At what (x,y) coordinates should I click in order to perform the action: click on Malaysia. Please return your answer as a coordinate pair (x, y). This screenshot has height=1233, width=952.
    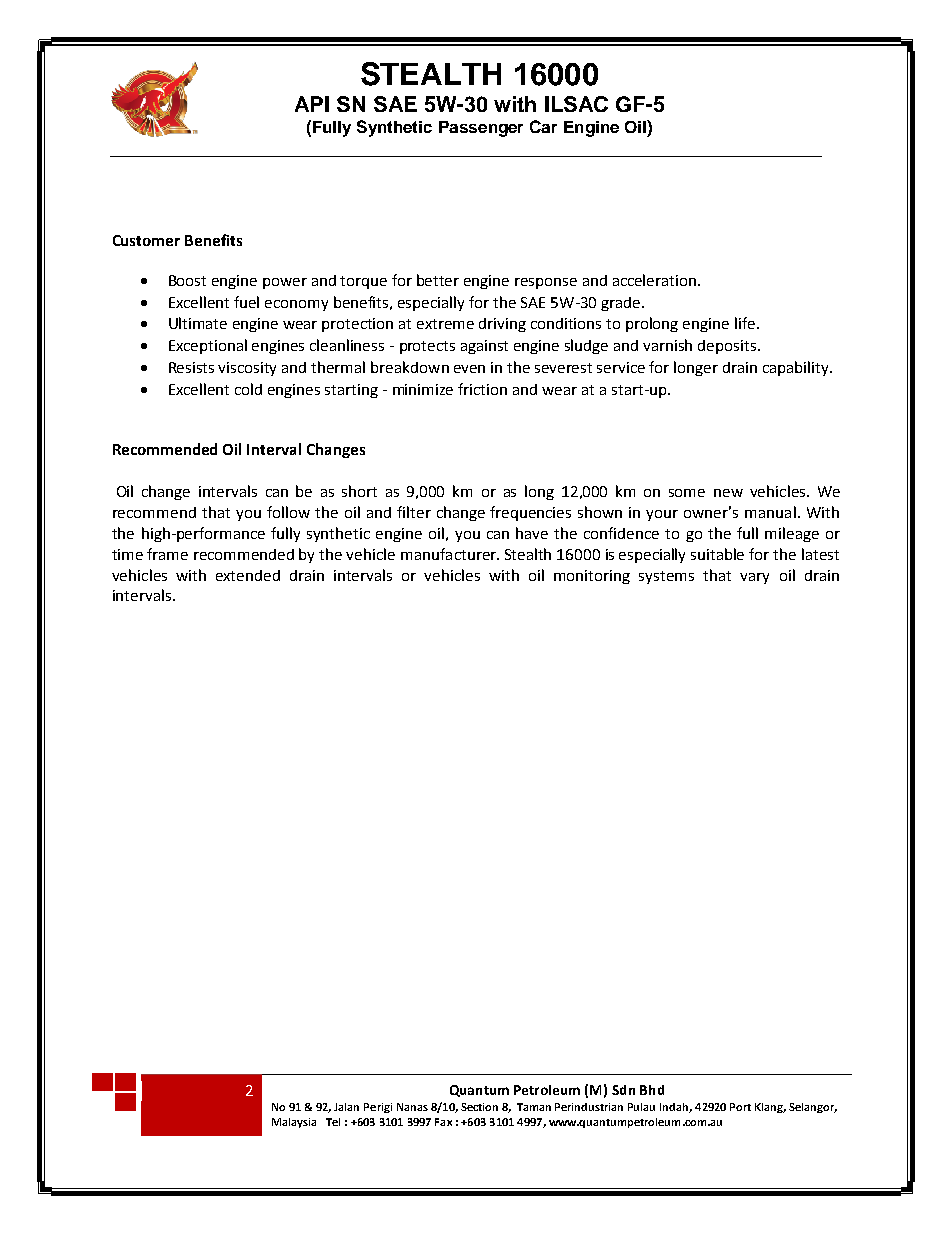
    Looking at the image, I should click on (294, 1123).
